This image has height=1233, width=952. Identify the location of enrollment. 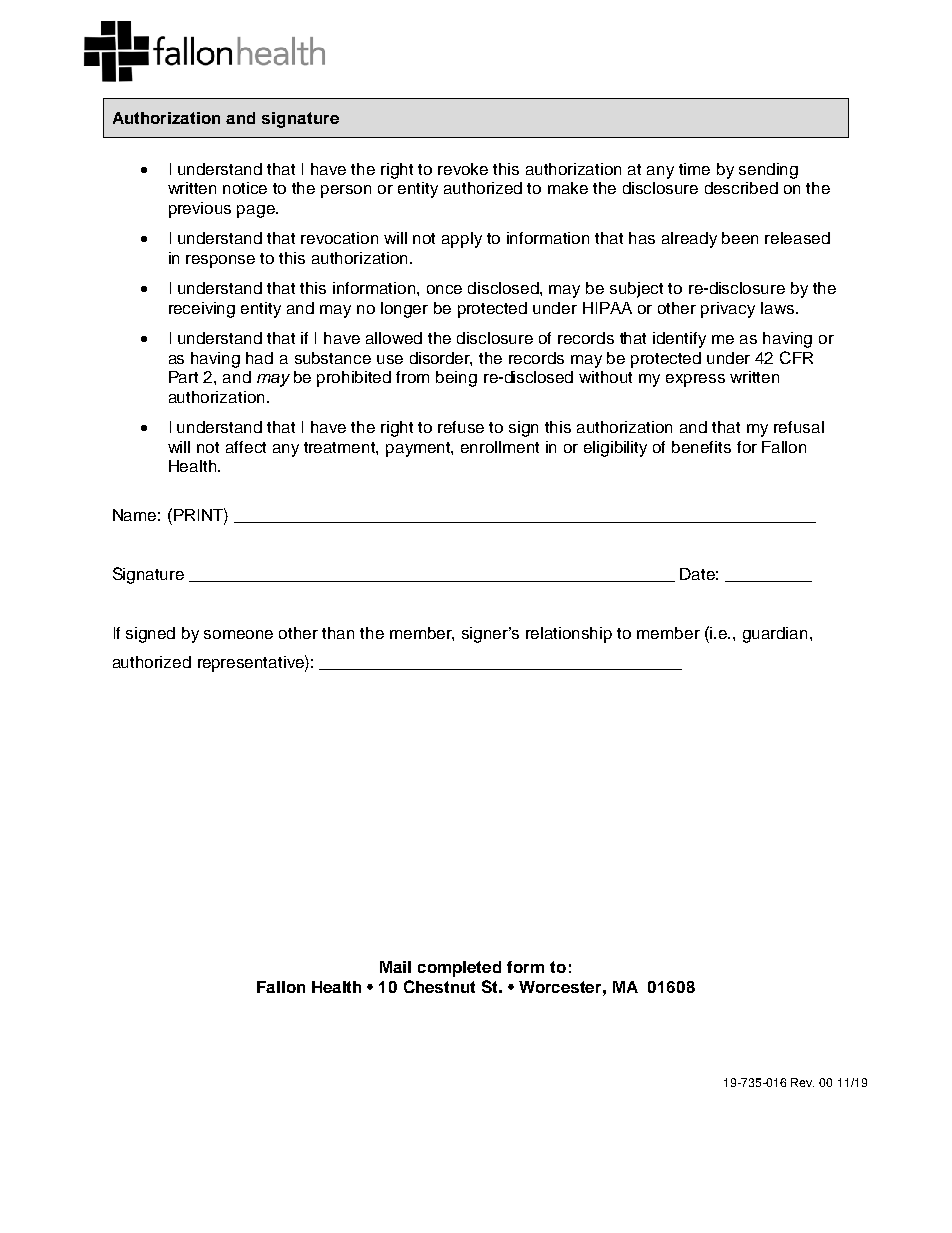
(500, 447).
